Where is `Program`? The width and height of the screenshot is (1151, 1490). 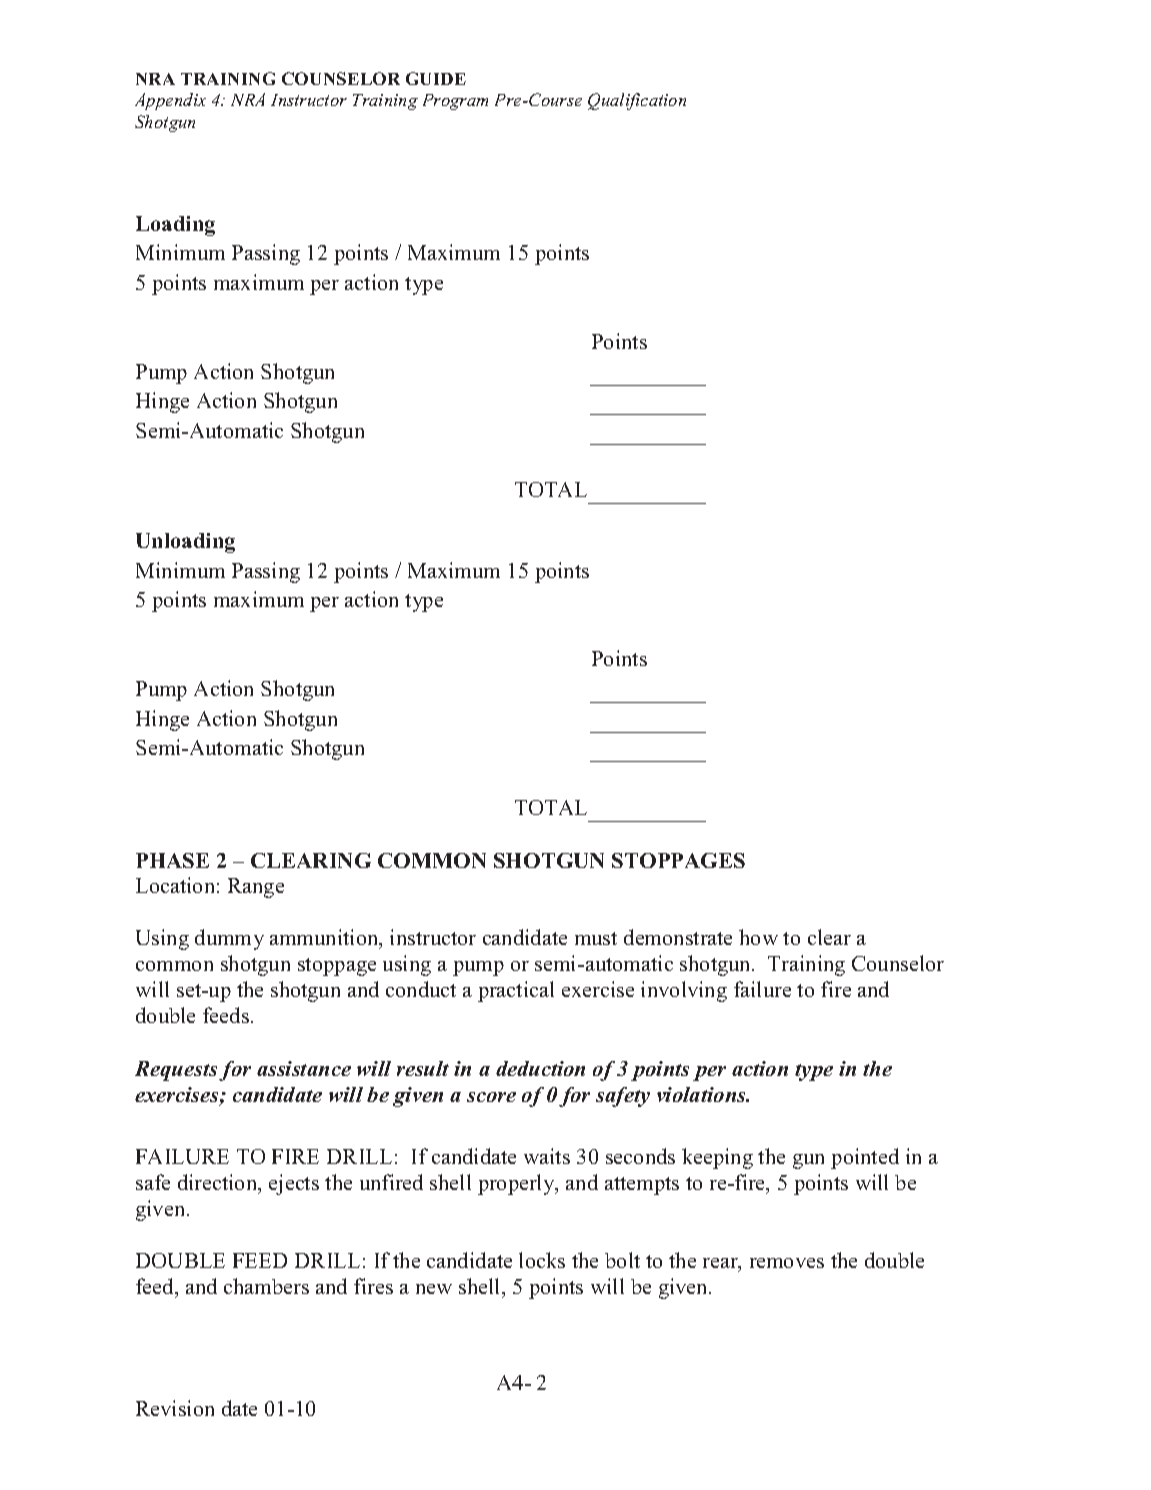 Program is located at coordinates (455, 102).
